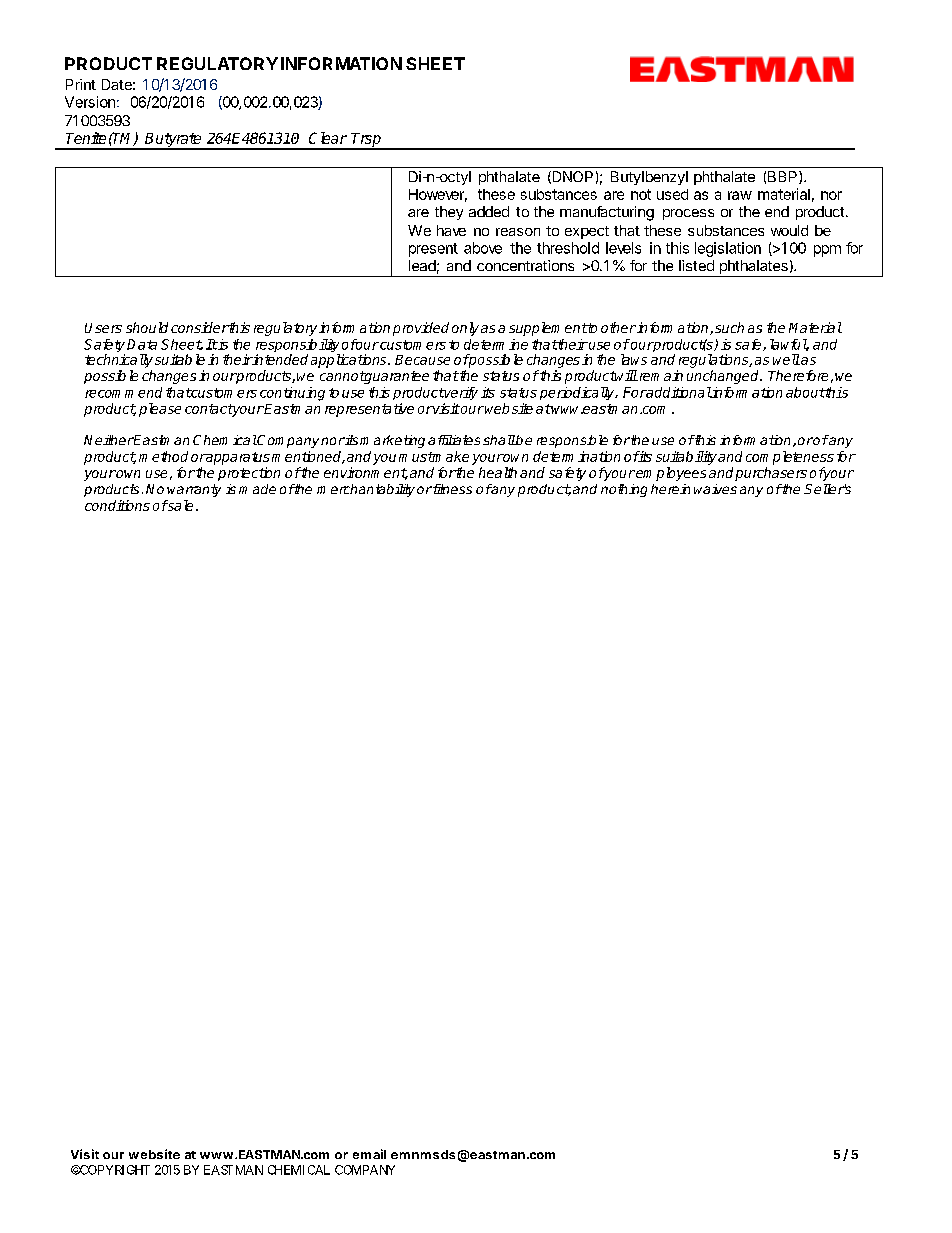  I want to click on waives, so click(715, 489).
